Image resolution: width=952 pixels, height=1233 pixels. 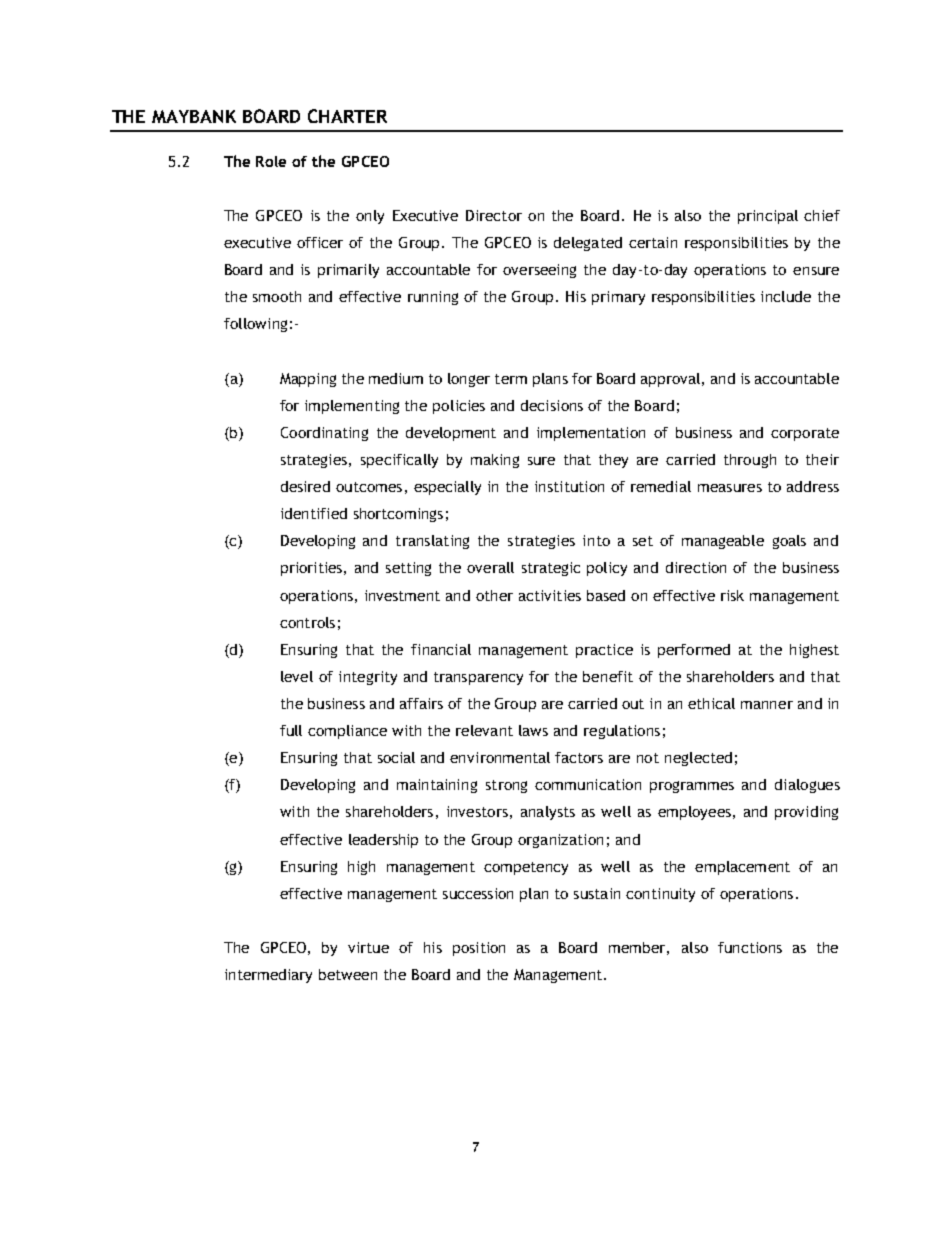 I want to click on CHARTER, so click(x=347, y=116).
